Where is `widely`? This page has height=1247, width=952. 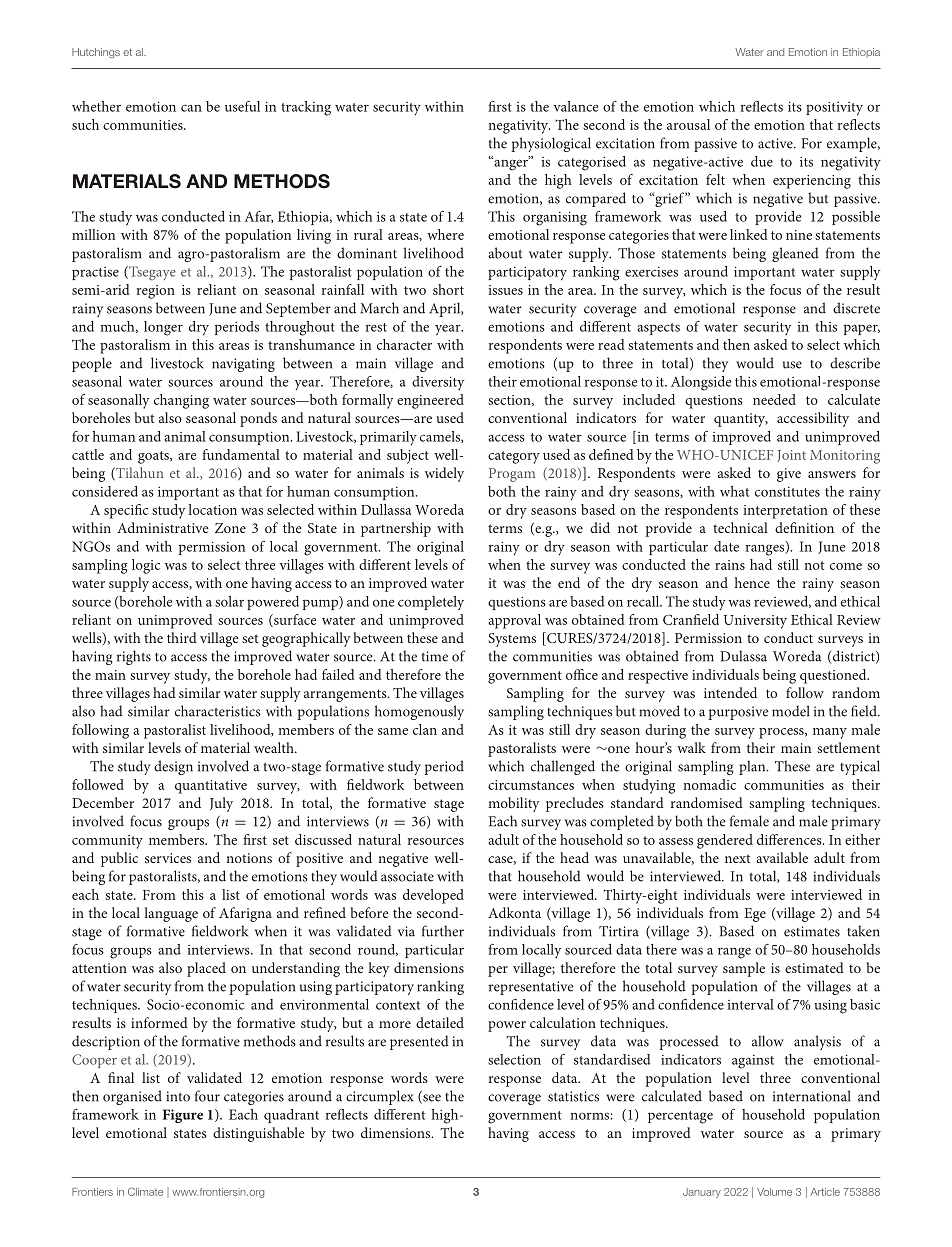 widely is located at coordinates (444, 474).
